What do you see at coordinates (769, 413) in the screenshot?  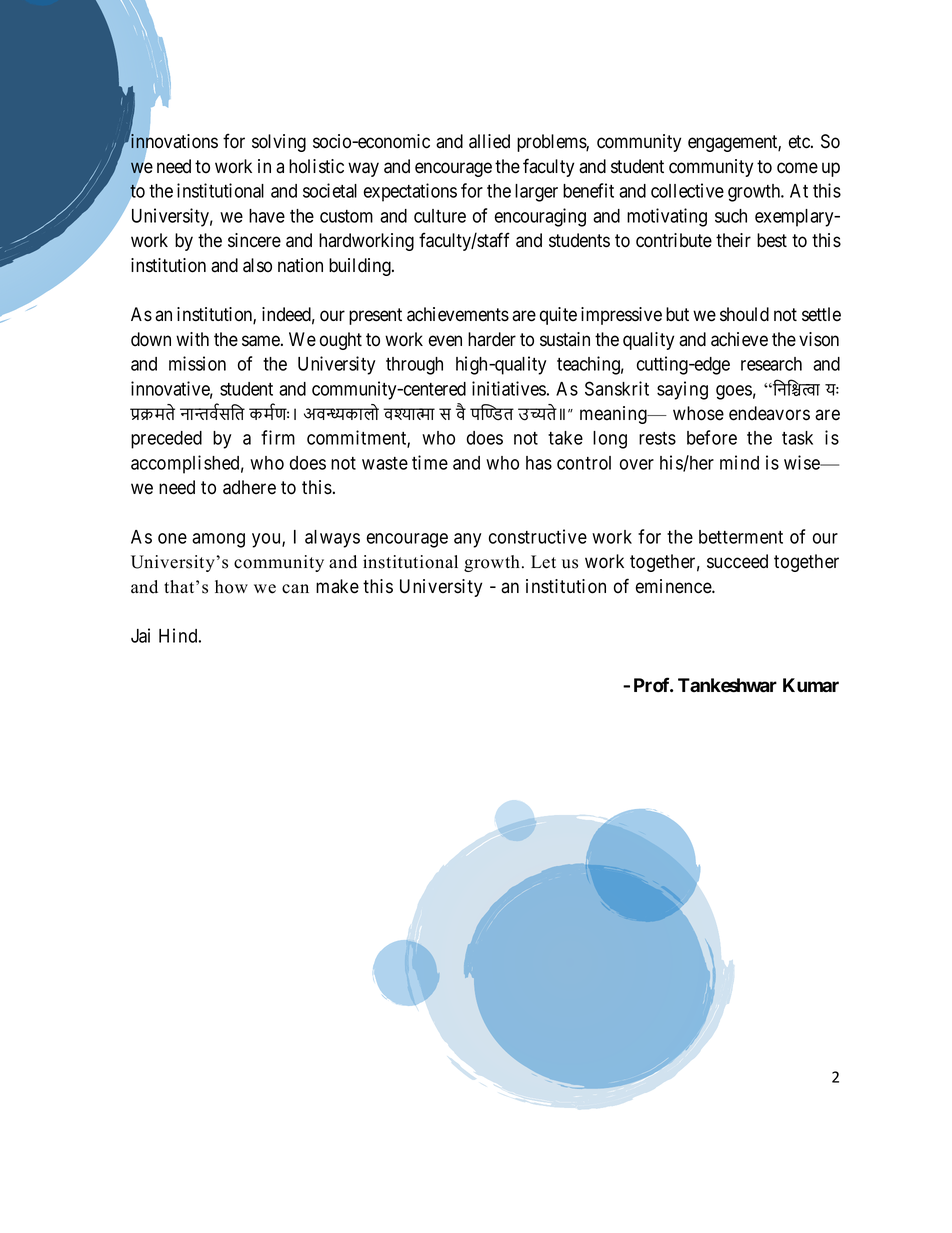 I see `endeavors` at bounding box center [769, 413].
